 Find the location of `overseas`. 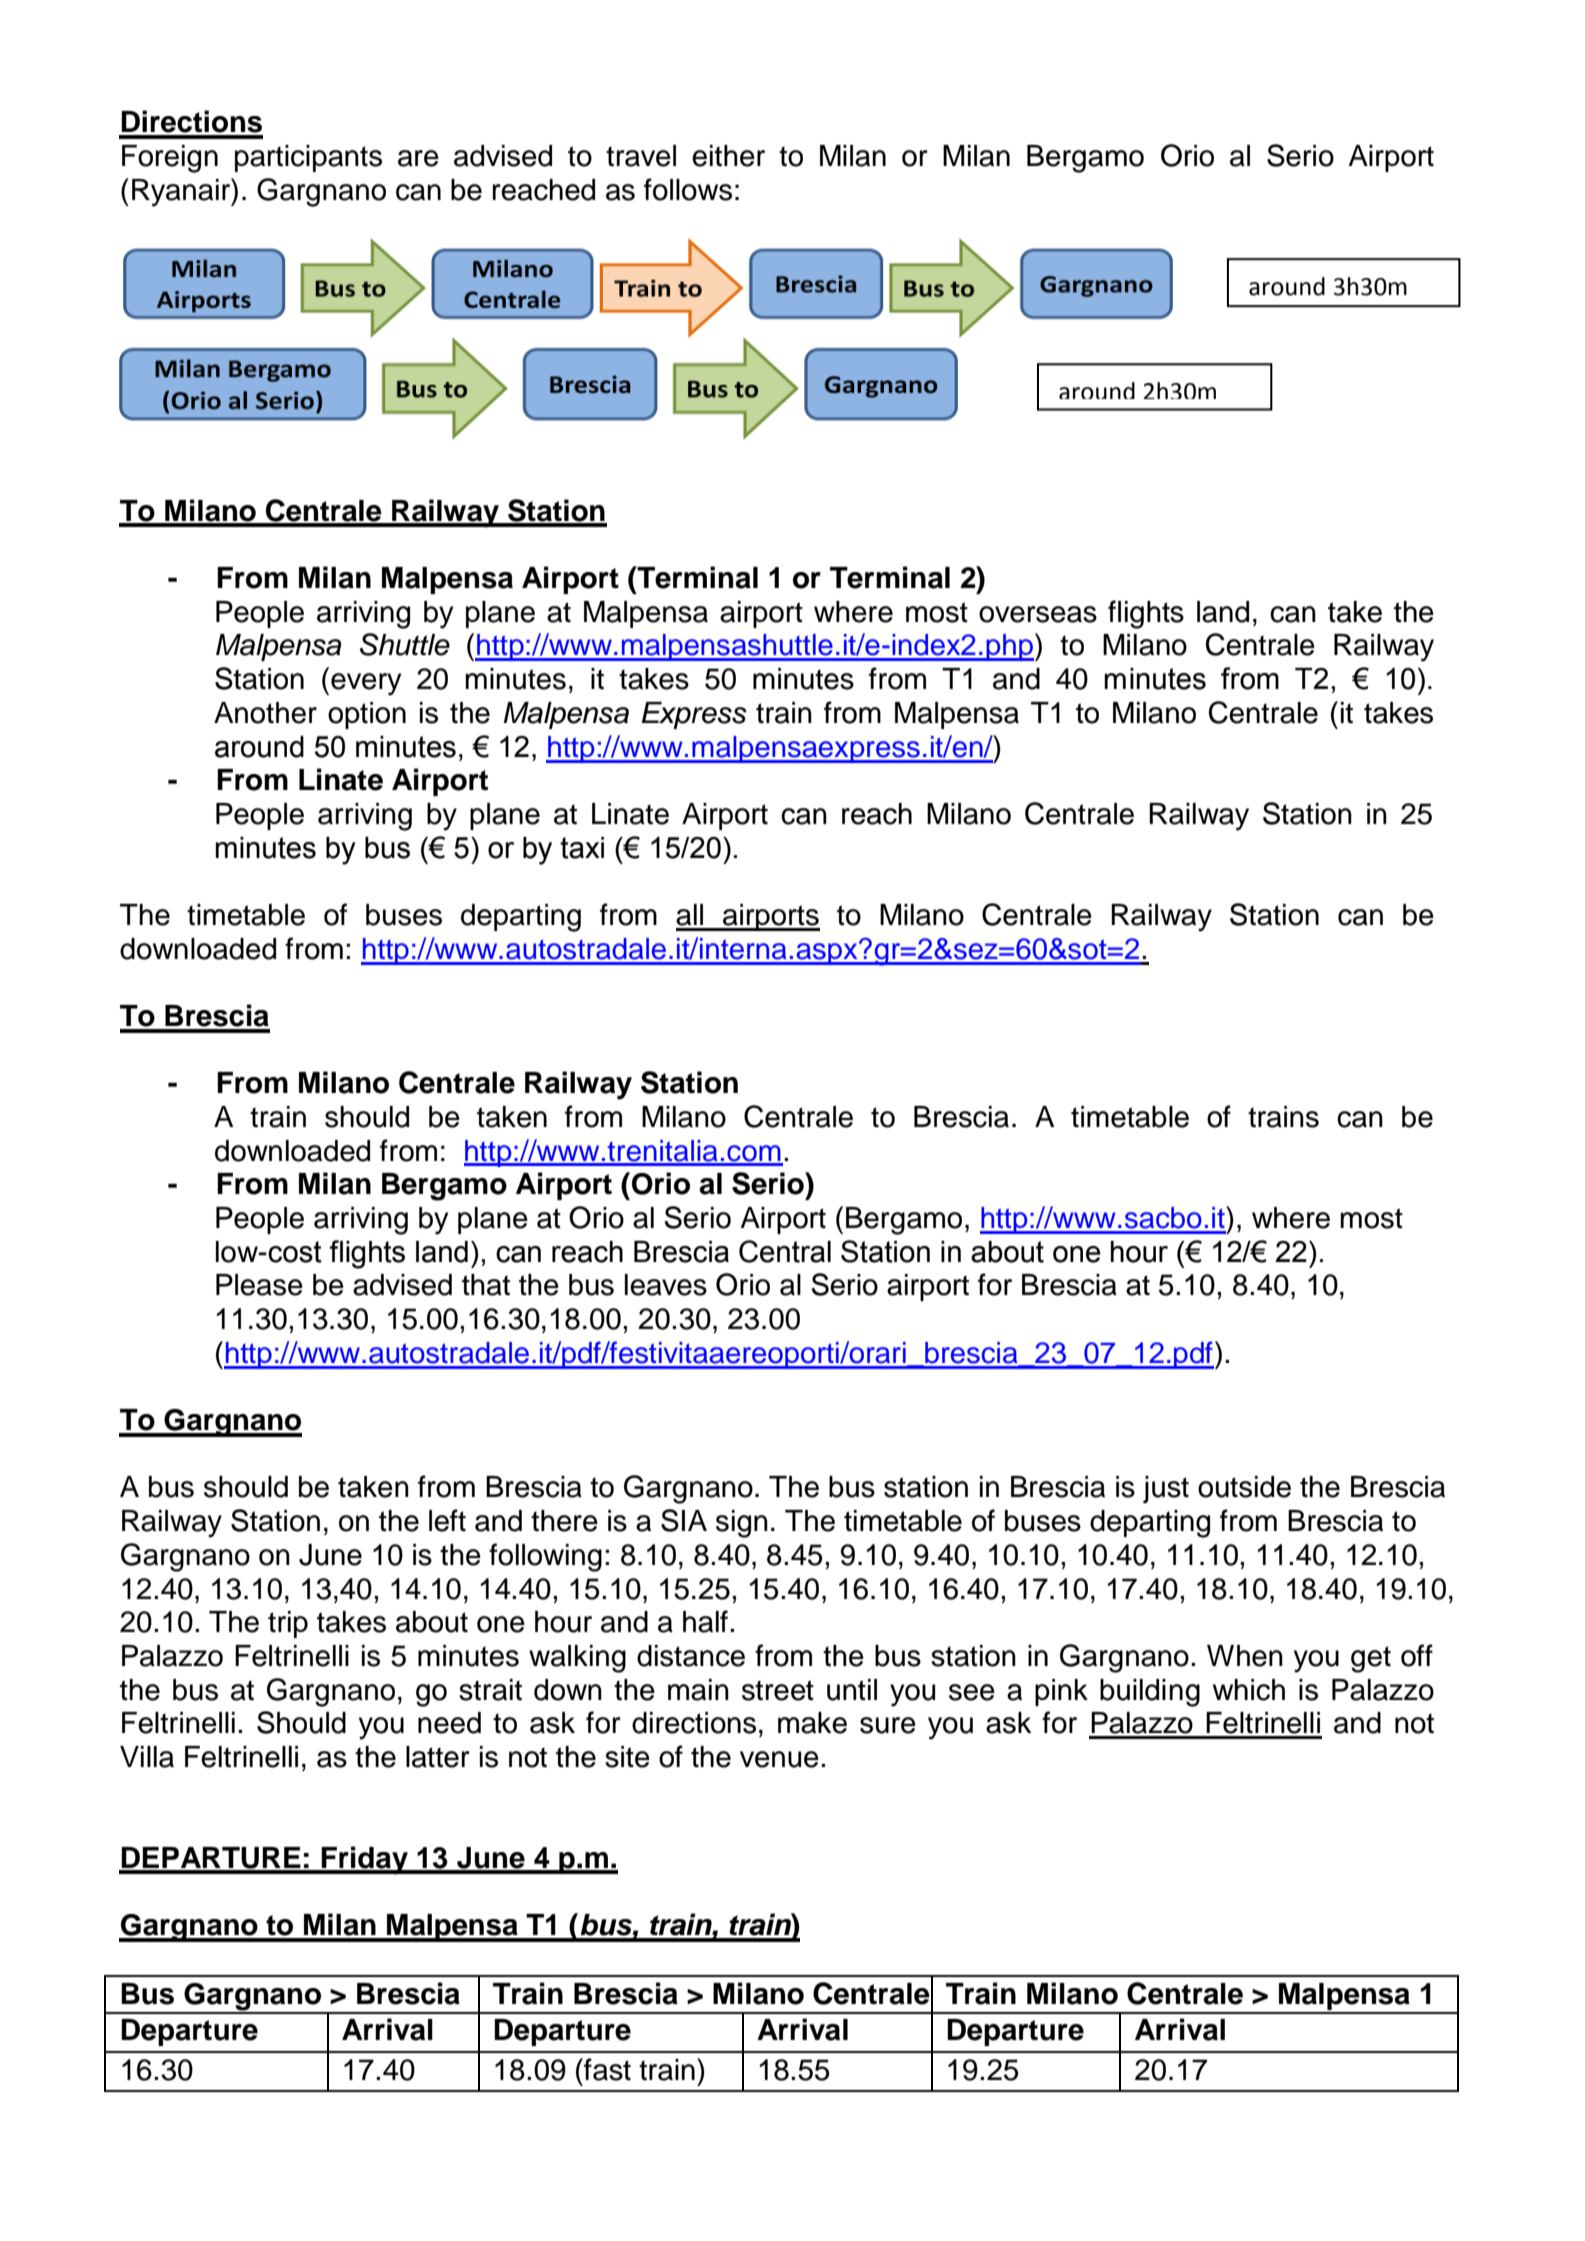

overseas is located at coordinates (1038, 614).
